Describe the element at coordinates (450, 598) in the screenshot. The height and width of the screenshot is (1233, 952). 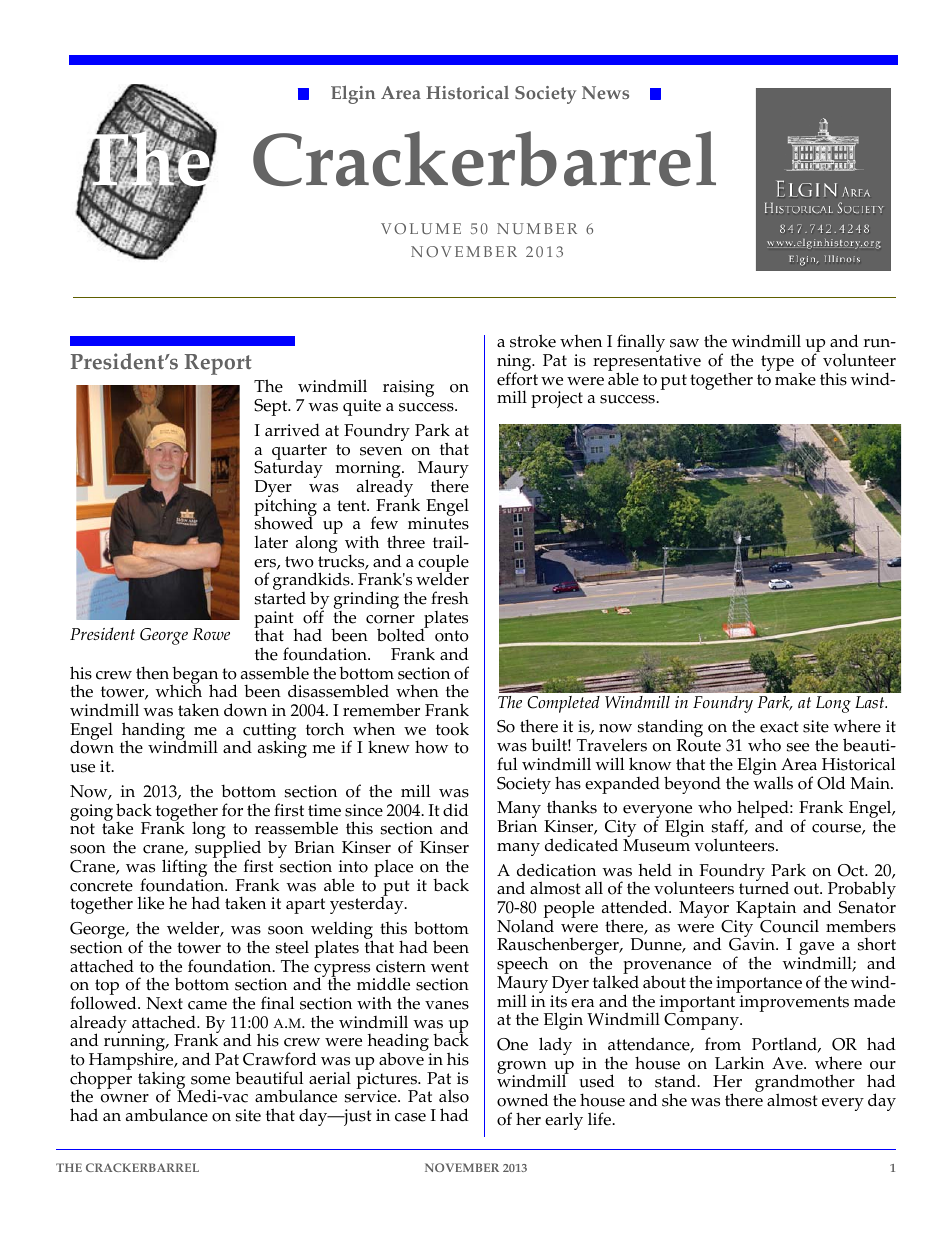
I see `fresh` at that location.
